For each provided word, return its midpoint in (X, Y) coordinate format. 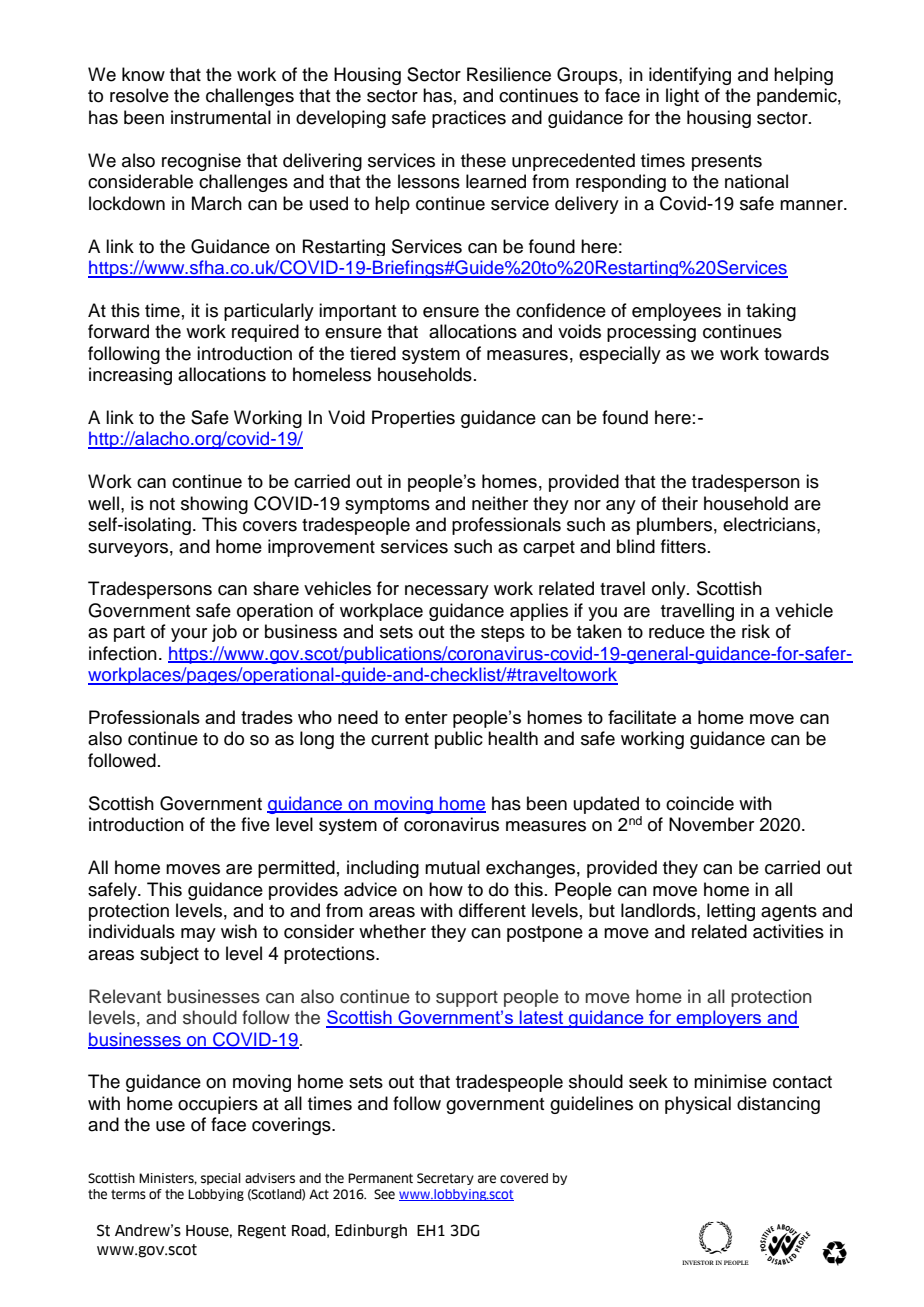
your (189, 635)
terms (128, 1194)
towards (796, 353)
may (198, 935)
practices (469, 119)
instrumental (221, 117)
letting (731, 912)
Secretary (445, 1179)
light (682, 97)
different (492, 910)
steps (503, 634)
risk (756, 631)
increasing (130, 376)
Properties (413, 419)
